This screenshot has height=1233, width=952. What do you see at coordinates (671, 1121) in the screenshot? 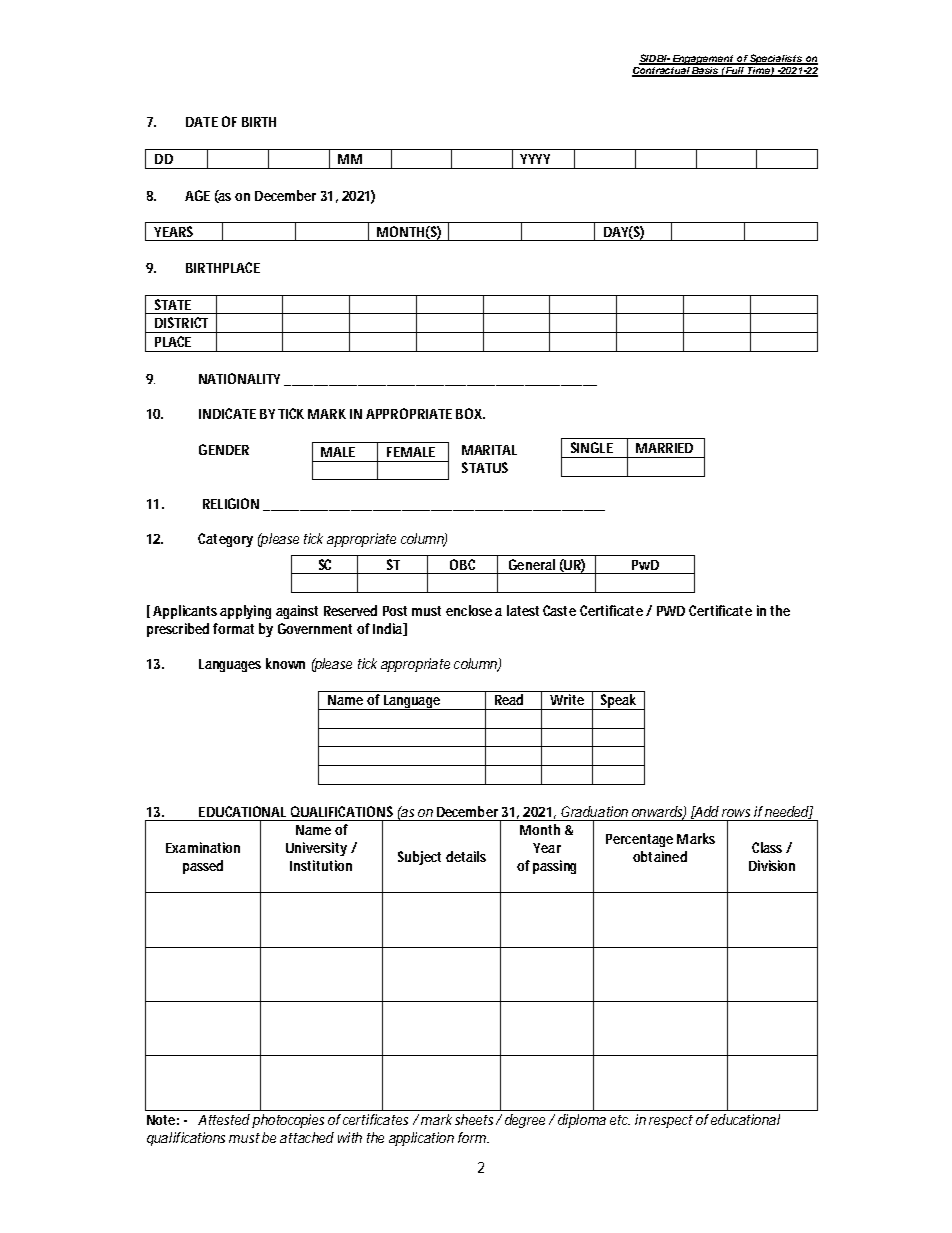
I see `respect` at bounding box center [671, 1121].
